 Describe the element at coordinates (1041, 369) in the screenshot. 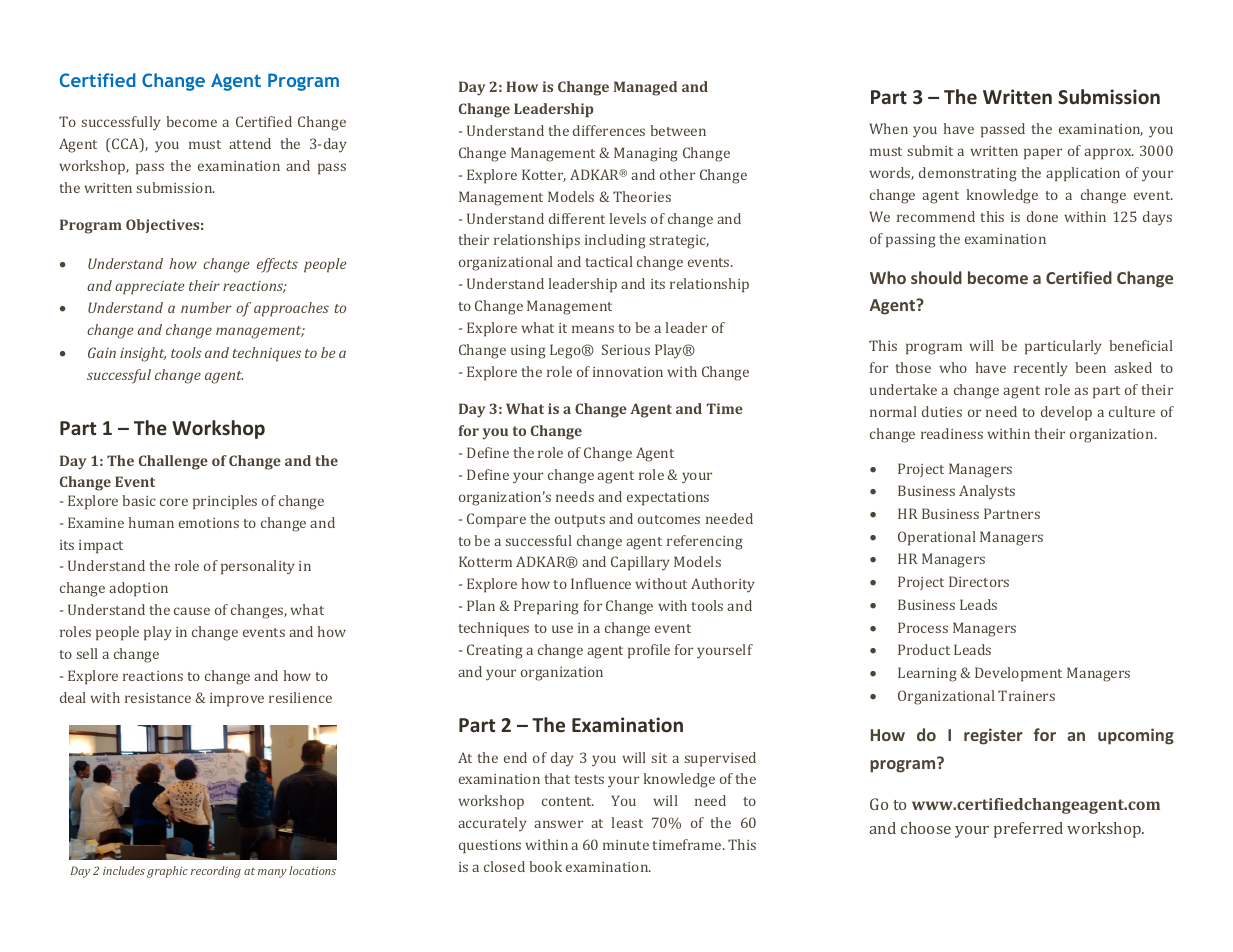

I see `recently` at that location.
